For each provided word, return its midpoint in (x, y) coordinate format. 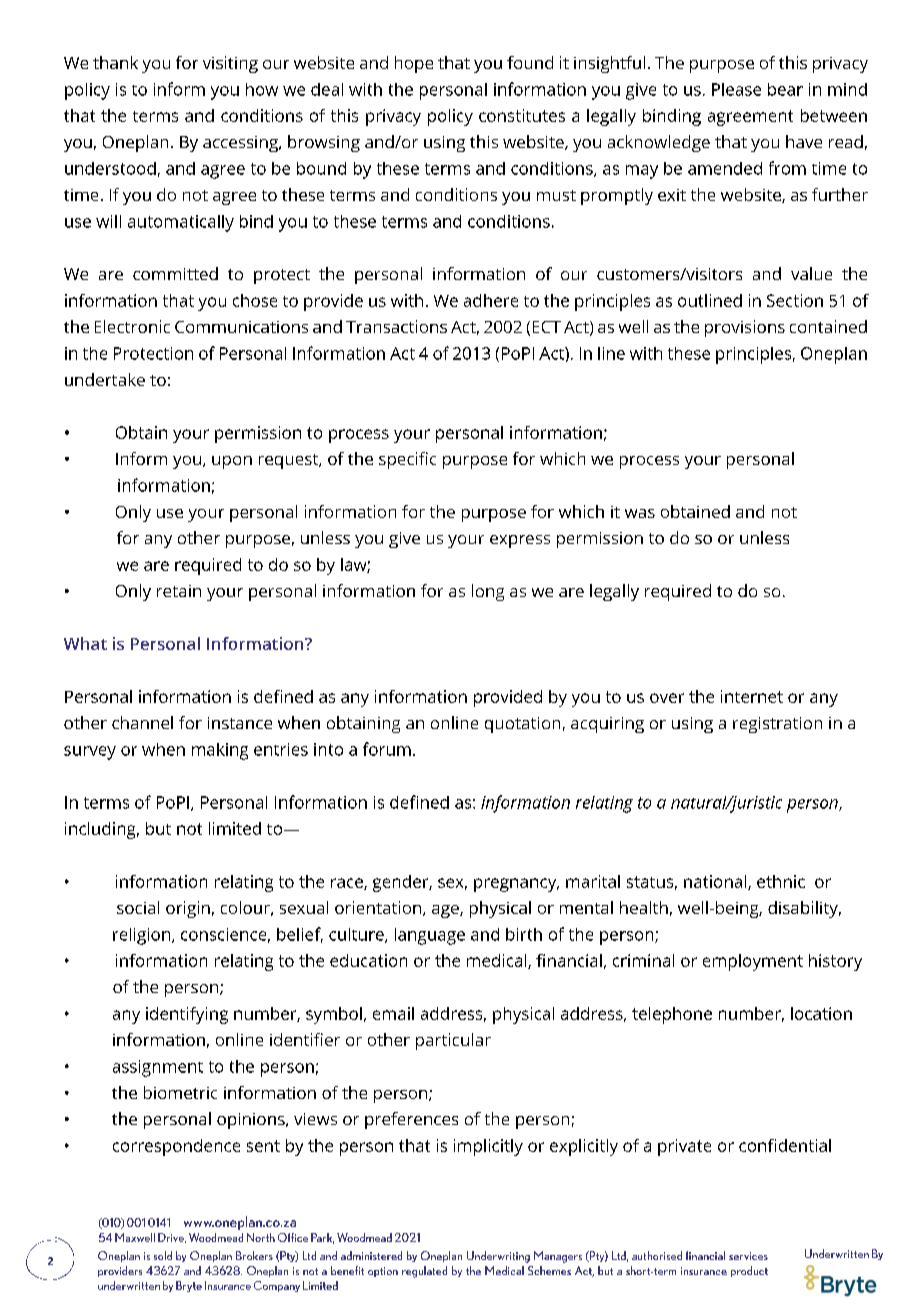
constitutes (522, 115)
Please (736, 89)
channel (142, 722)
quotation (522, 725)
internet (752, 696)
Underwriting (498, 1257)
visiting (230, 64)
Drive (172, 1238)
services (748, 1256)
